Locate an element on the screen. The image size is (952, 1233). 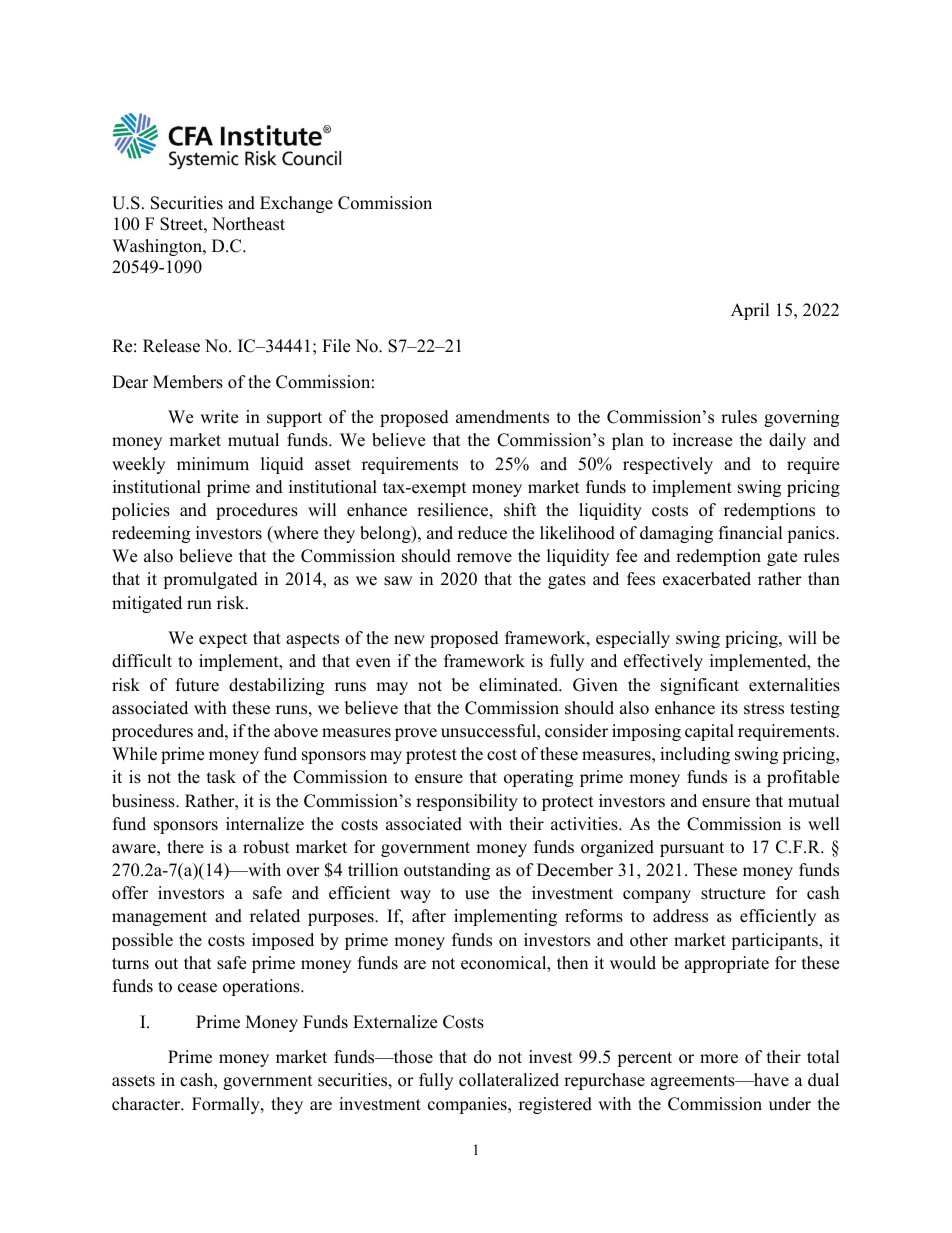
increase is located at coordinates (702, 440).
